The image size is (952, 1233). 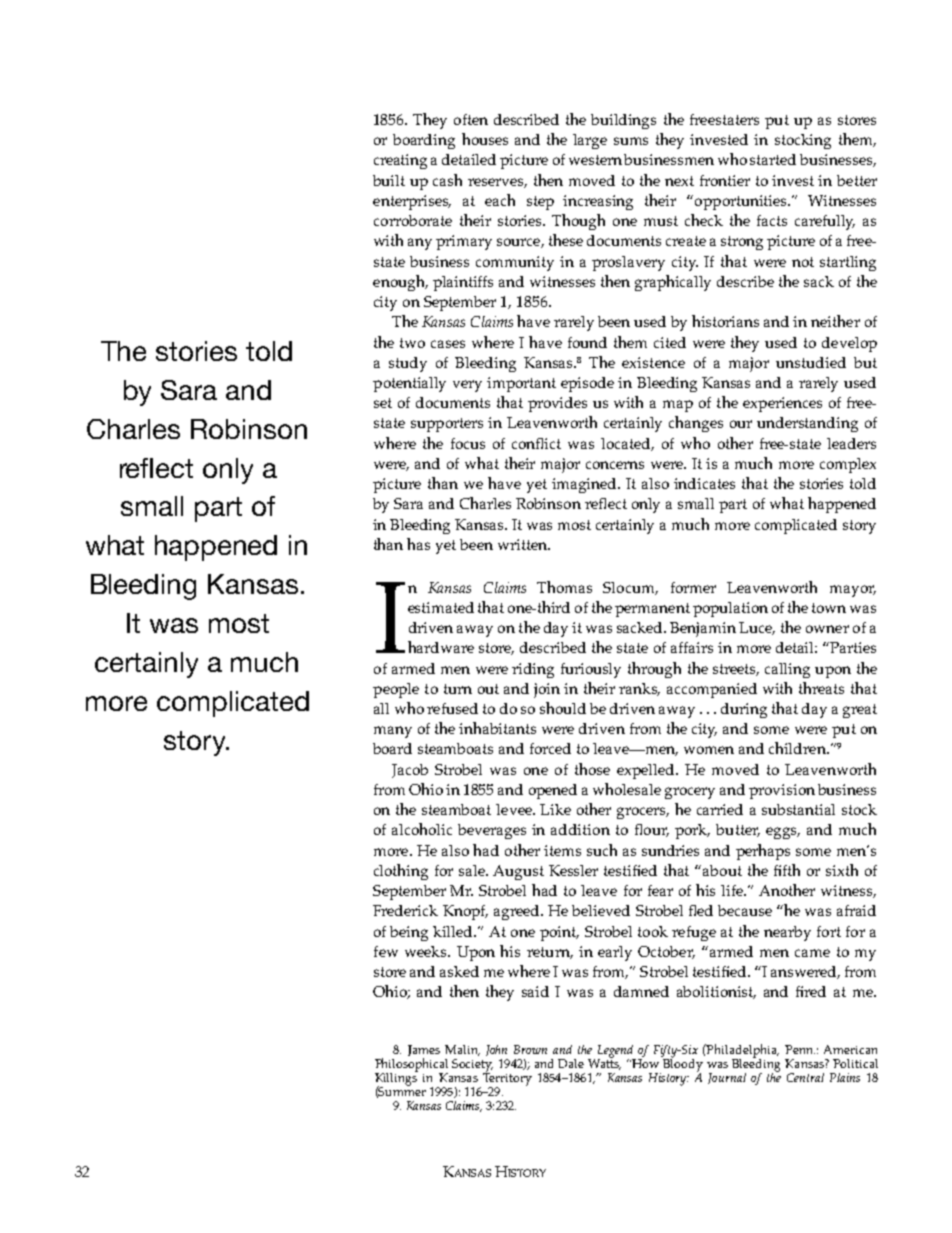 I want to click on started, so click(x=773, y=159).
